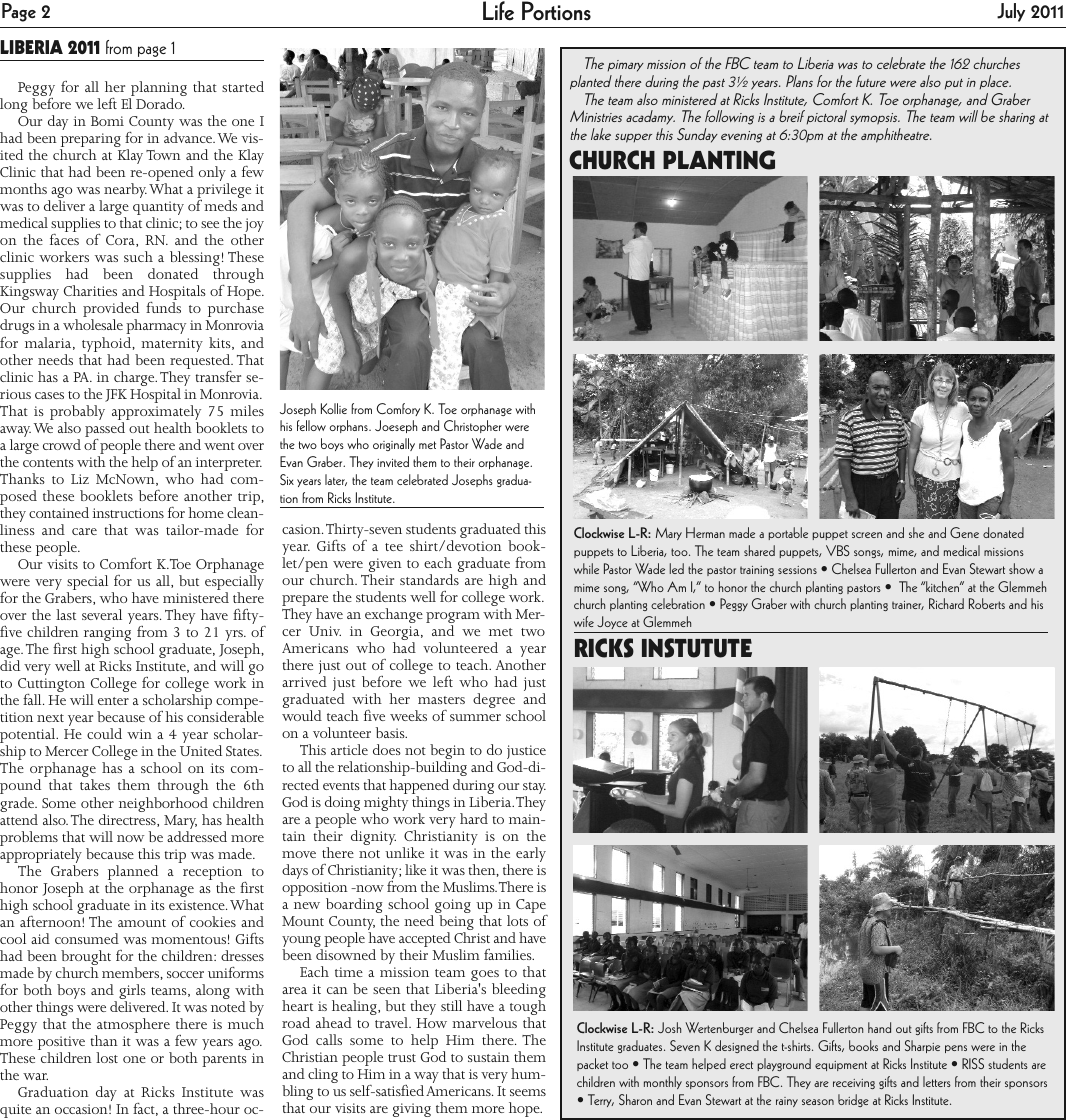 This screenshot has height=1120, width=1066. What do you see at coordinates (528, 1092) in the screenshot?
I see `seems` at bounding box center [528, 1092].
